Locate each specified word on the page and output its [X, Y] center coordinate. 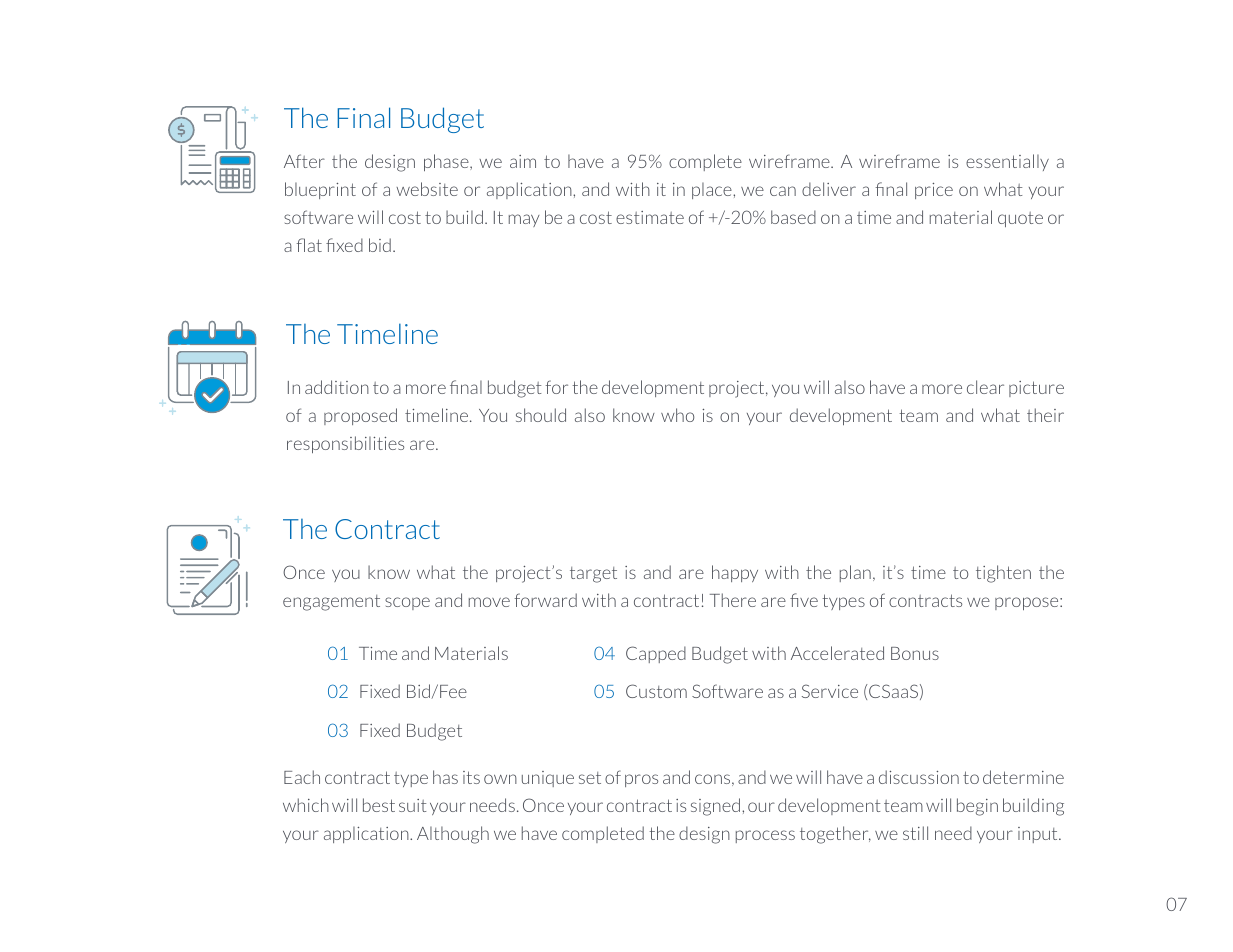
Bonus [915, 653]
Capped [656, 654]
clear [985, 387]
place [713, 191]
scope [407, 603]
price [934, 191]
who [677, 415]
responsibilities [345, 444]
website [427, 189]
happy [735, 573]
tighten [1003, 574]
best [379, 805]
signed [715, 807]
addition [337, 387]
